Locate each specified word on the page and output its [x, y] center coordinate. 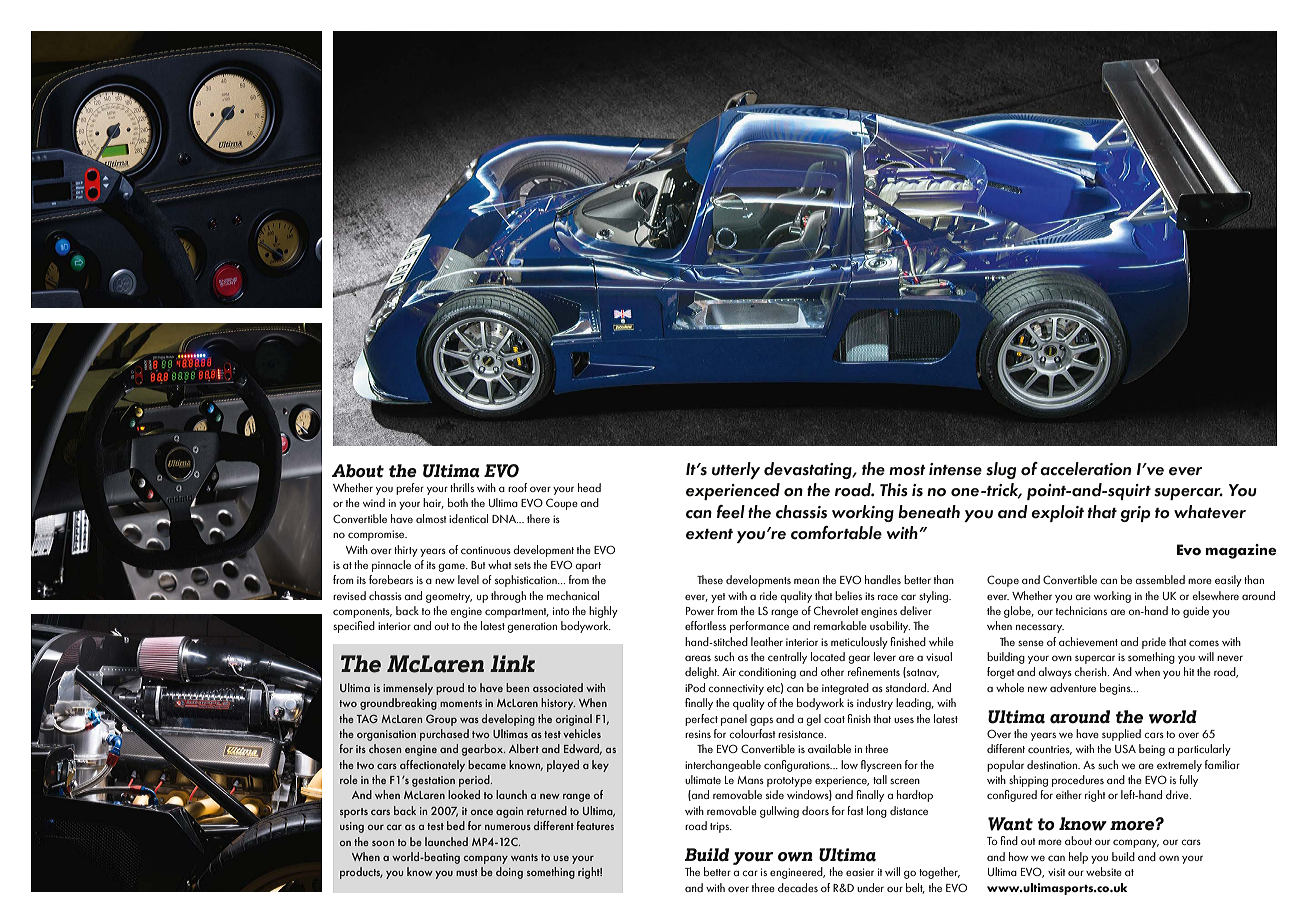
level [468, 579]
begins [1116, 689]
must [467, 872]
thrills [462, 487]
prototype [789, 782]
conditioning [767, 673]
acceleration [1085, 469]
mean [806, 581]
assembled [1160, 579]
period [475, 781]
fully [1188, 781]
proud [450, 689]
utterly [736, 470]
